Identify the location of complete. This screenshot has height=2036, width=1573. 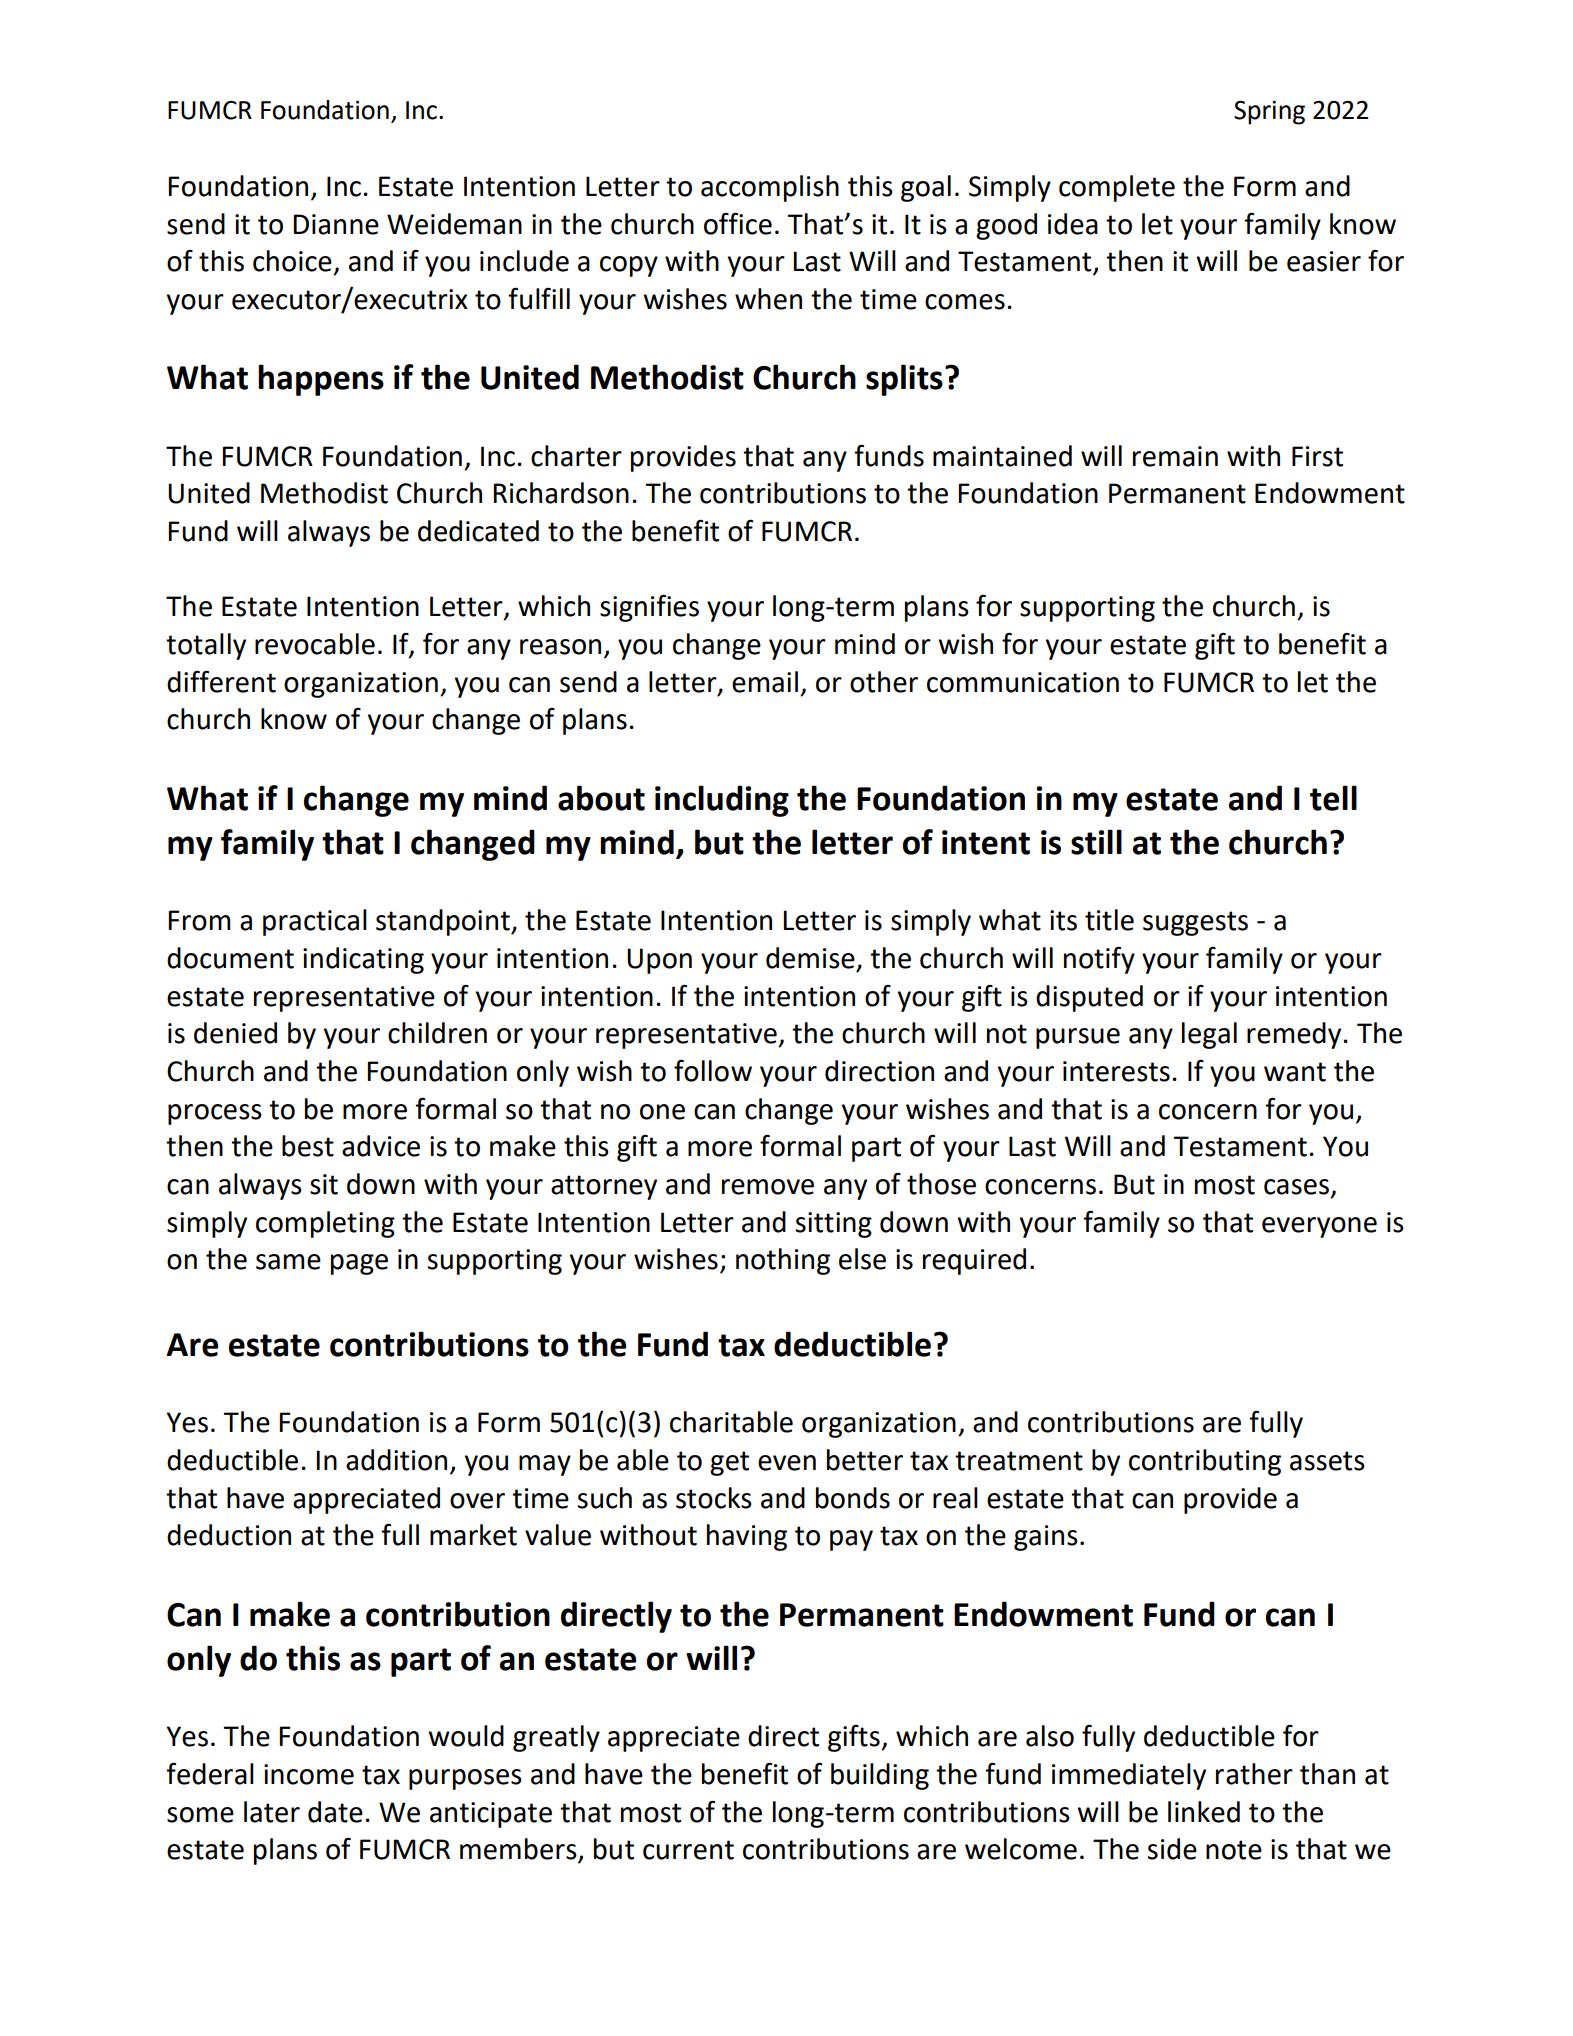
(1117, 188).
